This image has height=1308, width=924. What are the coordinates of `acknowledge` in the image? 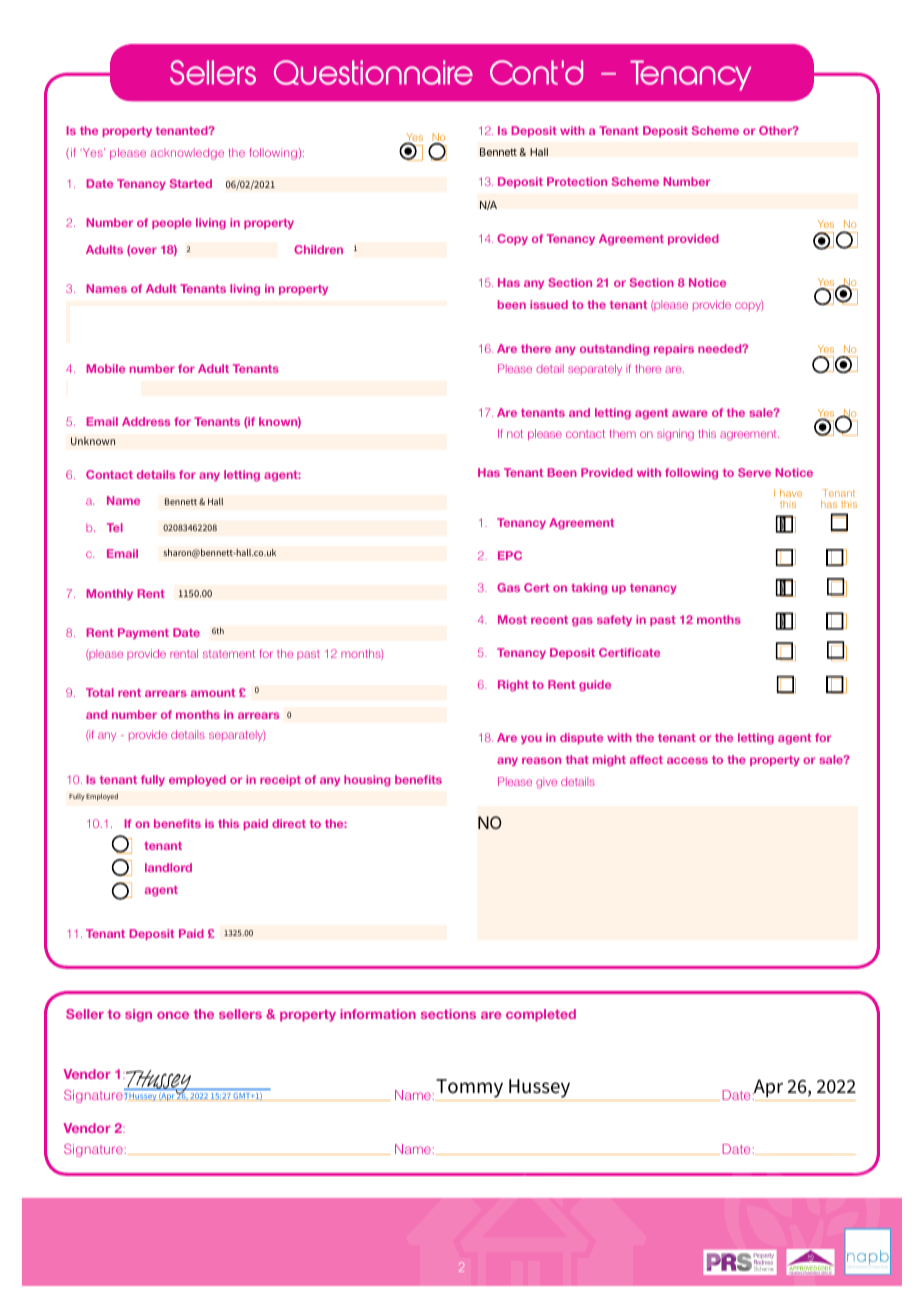 It's located at (187, 154).
